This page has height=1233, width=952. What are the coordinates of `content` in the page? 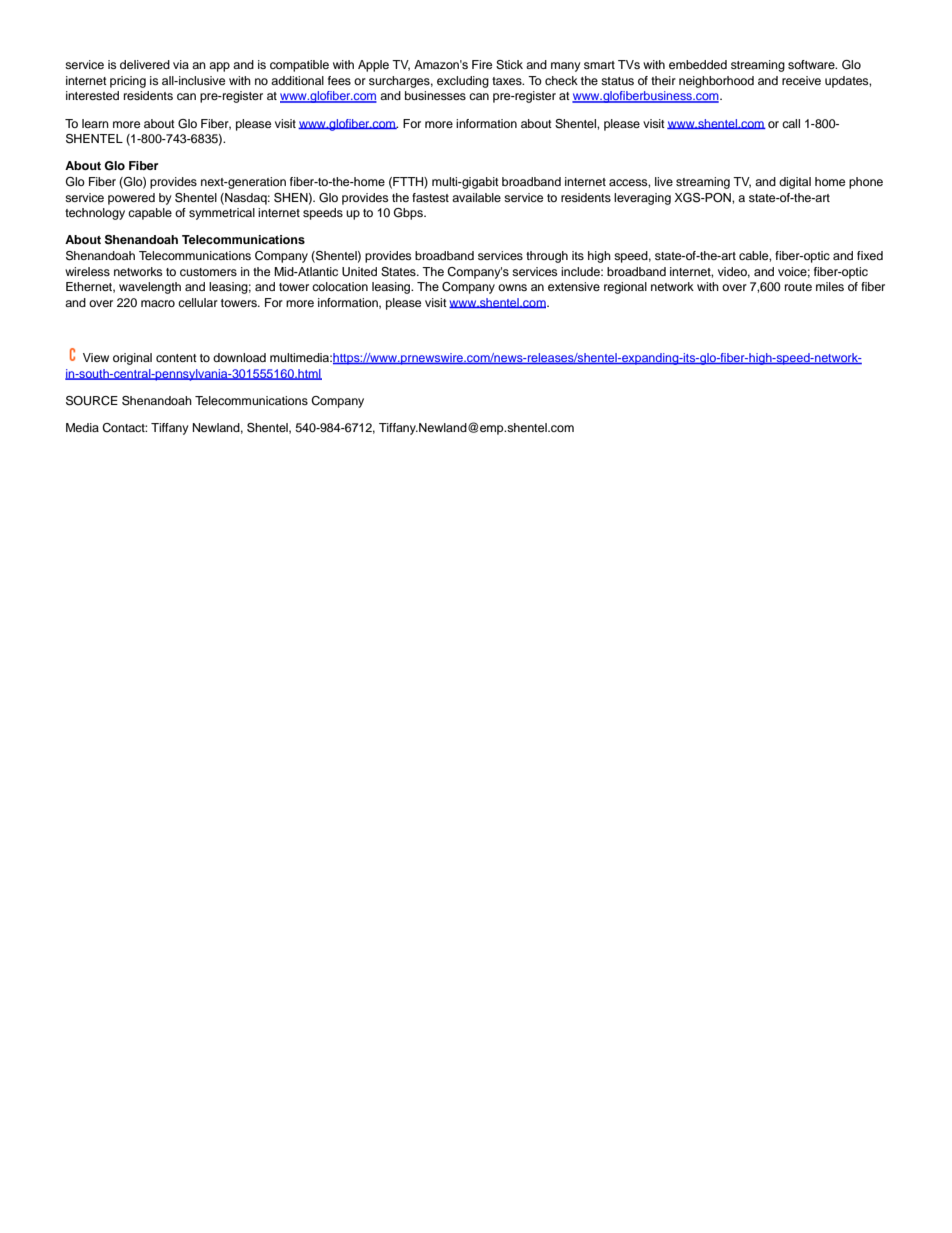 It's located at (176, 358).
